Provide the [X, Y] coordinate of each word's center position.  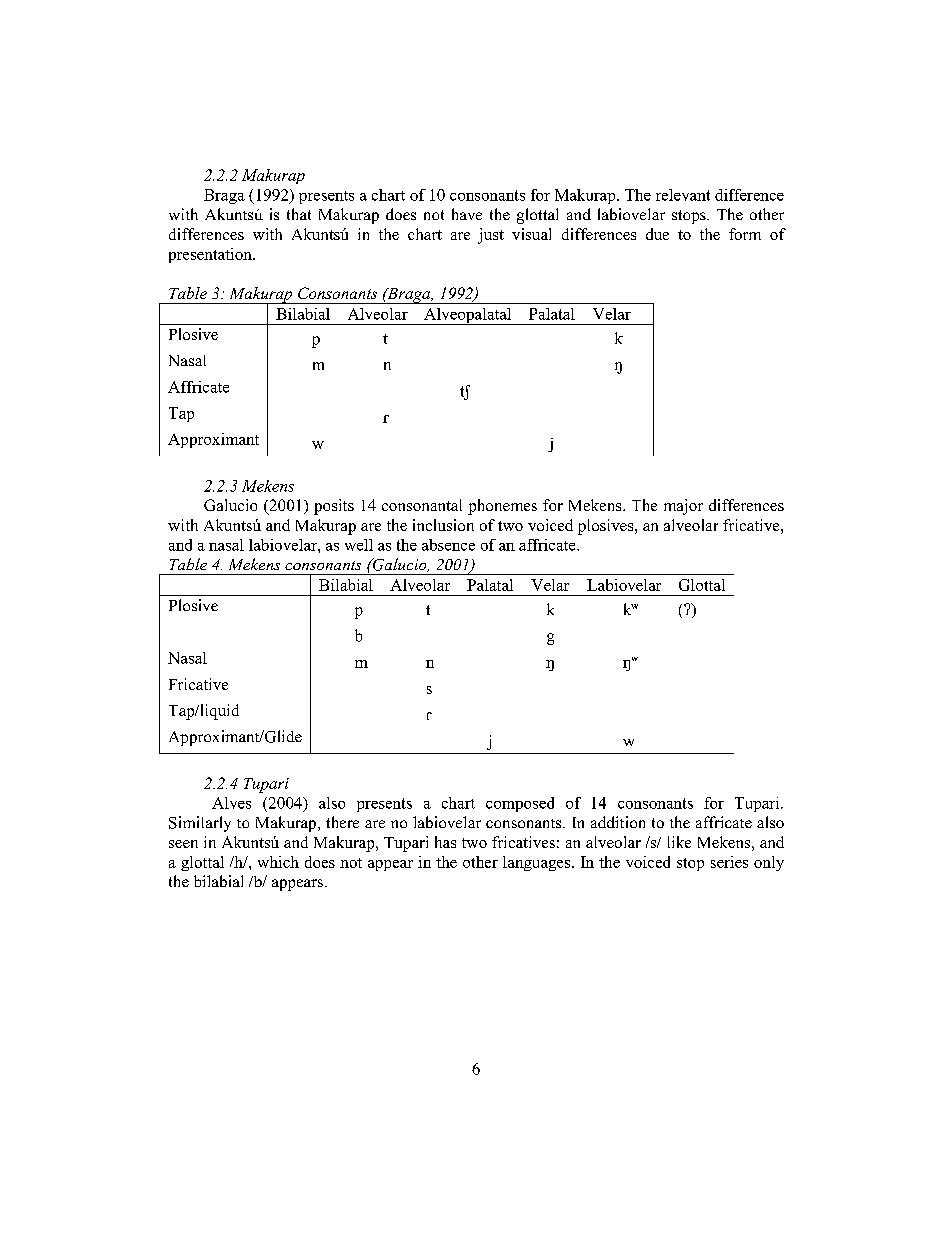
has [445, 842]
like [679, 842]
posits [334, 507]
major [683, 507]
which [278, 862]
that [299, 214]
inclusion [443, 525]
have [467, 214]
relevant [683, 195]
